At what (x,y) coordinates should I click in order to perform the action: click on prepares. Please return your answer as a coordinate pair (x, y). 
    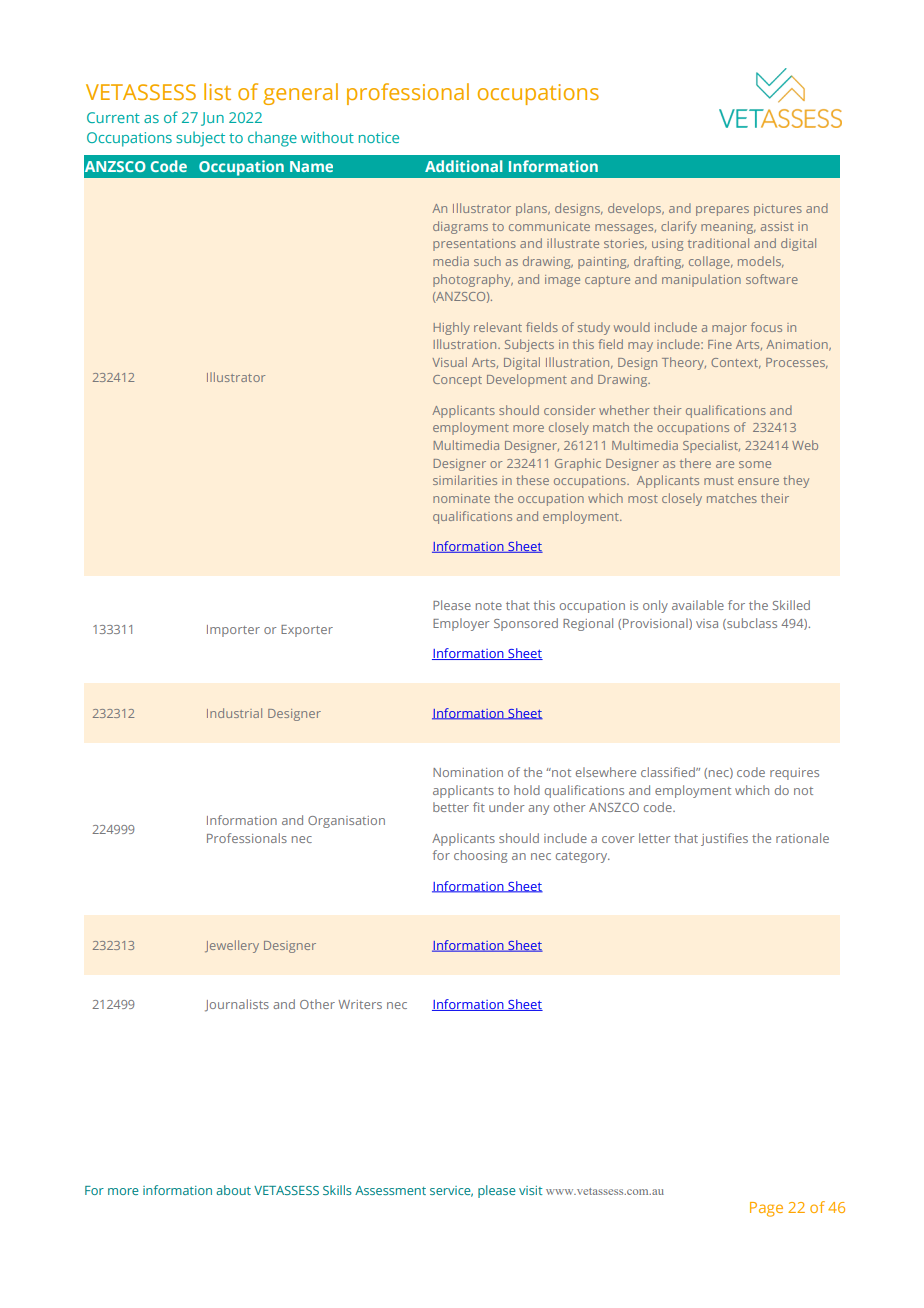
    Looking at the image, I should click on (722, 211).
